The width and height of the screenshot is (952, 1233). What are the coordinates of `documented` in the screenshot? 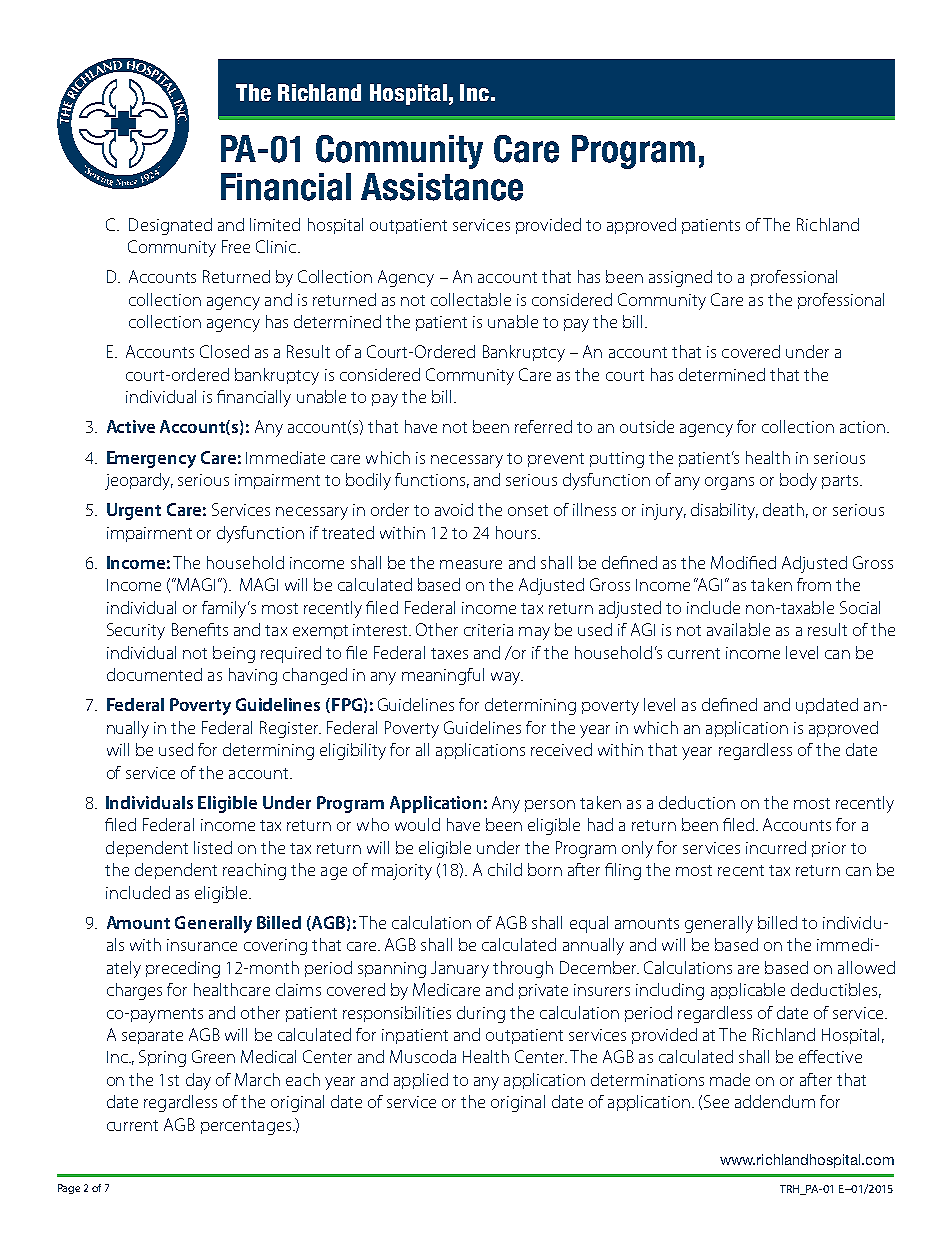 It's located at (154, 674).
